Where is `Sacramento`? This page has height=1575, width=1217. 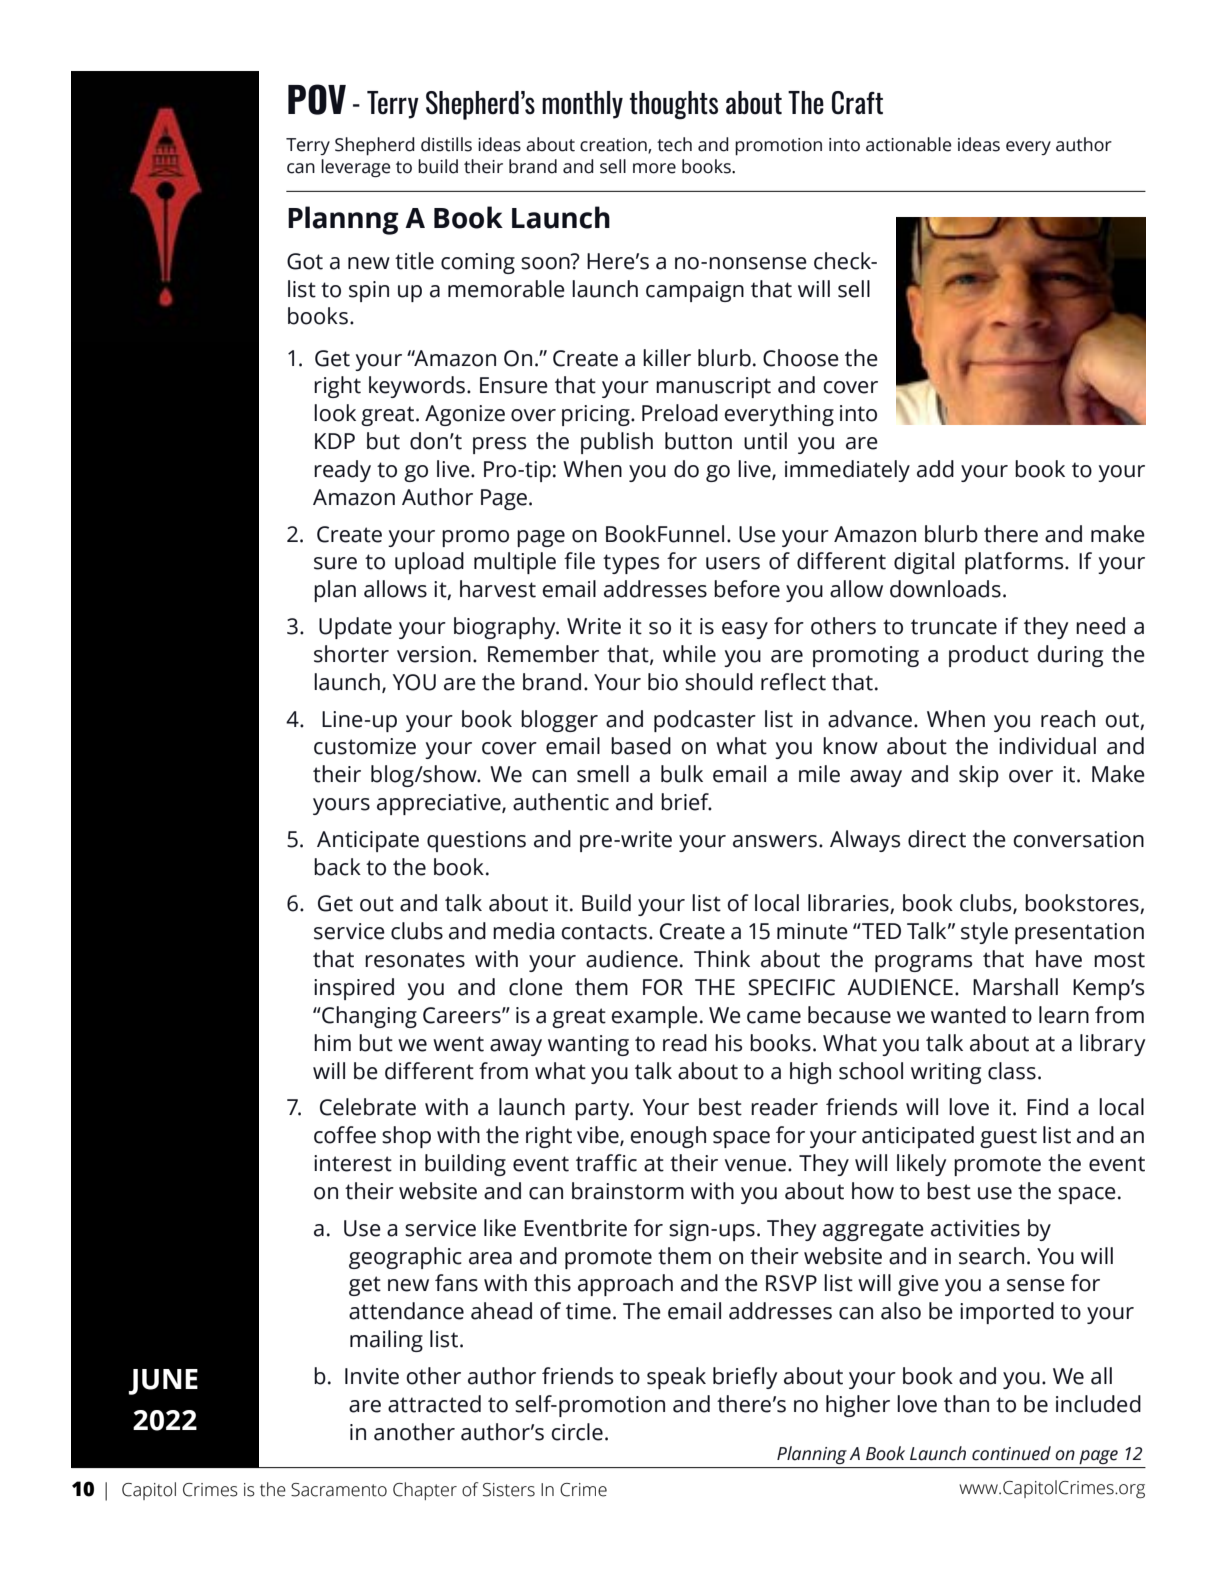
Sacramento is located at coordinates (339, 1490).
